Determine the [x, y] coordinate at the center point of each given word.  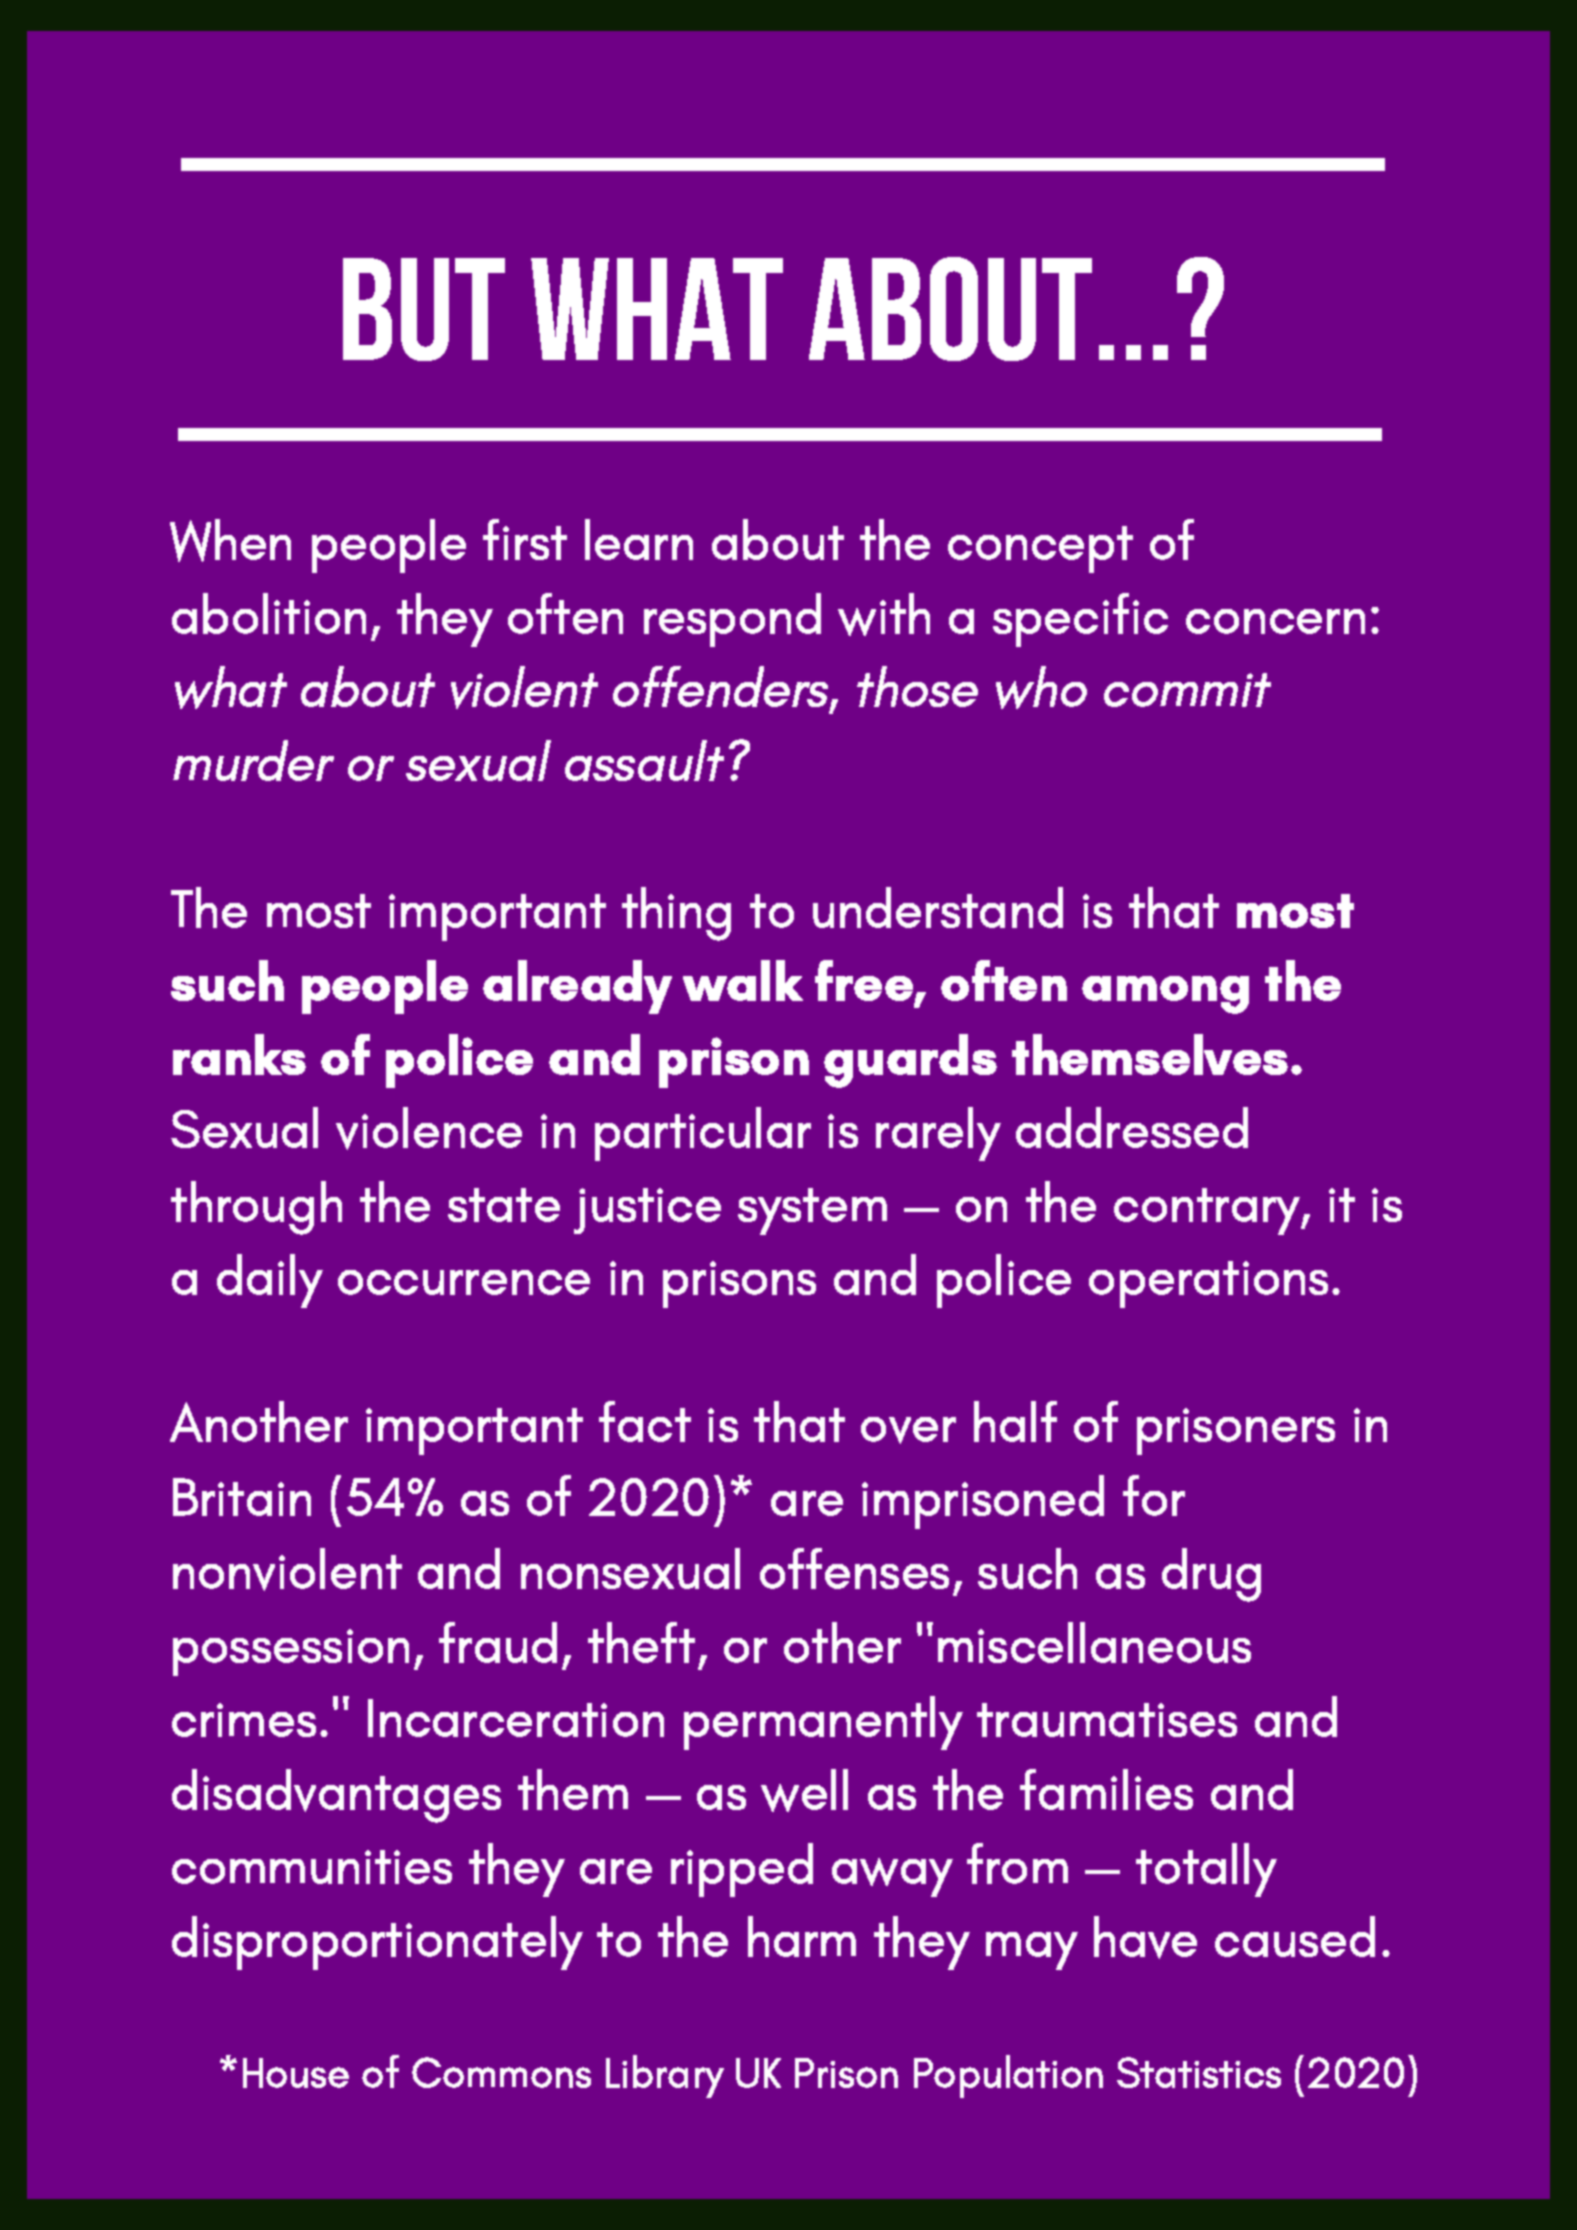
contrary [1208, 1211]
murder [253, 760]
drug [1211, 1575]
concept [1040, 549]
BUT [424, 309]
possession [291, 1652]
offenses [854, 1568]
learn [639, 539]
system [812, 1211]
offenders [722, 688]
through [256, 1208]
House [296, 2073]
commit [1187, 690]
